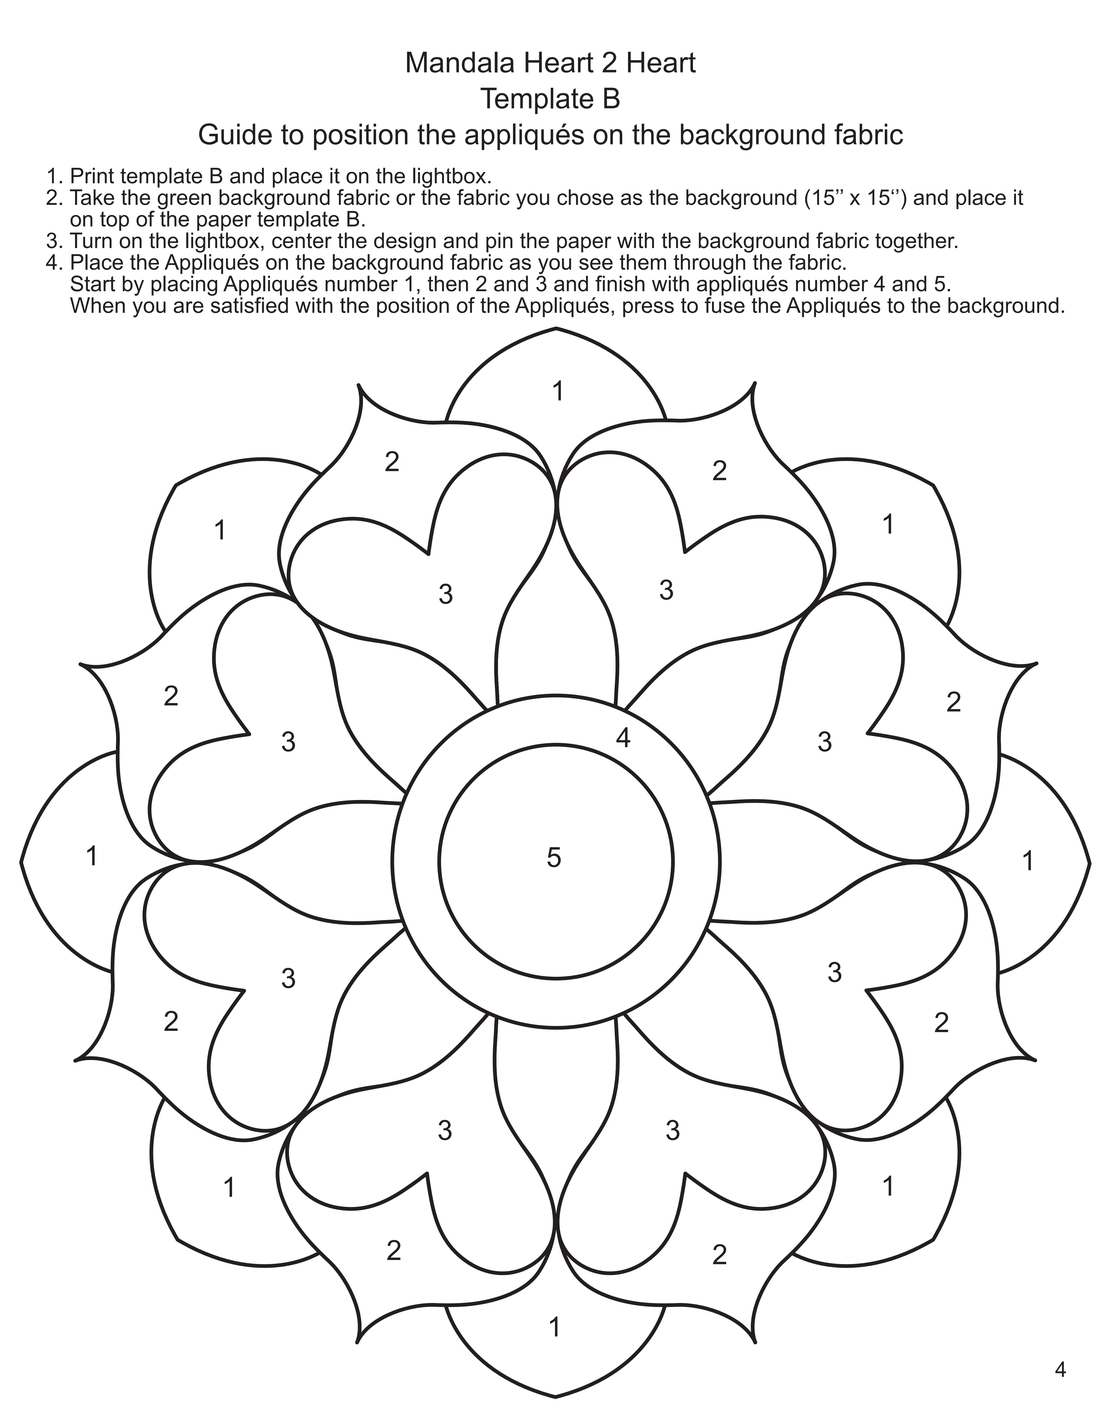 This screenshot has height=1425, width=1101. What do you see at coordinates (499, 243) in the screenshot?
I see `pin` at bounding box center [499, 243].
